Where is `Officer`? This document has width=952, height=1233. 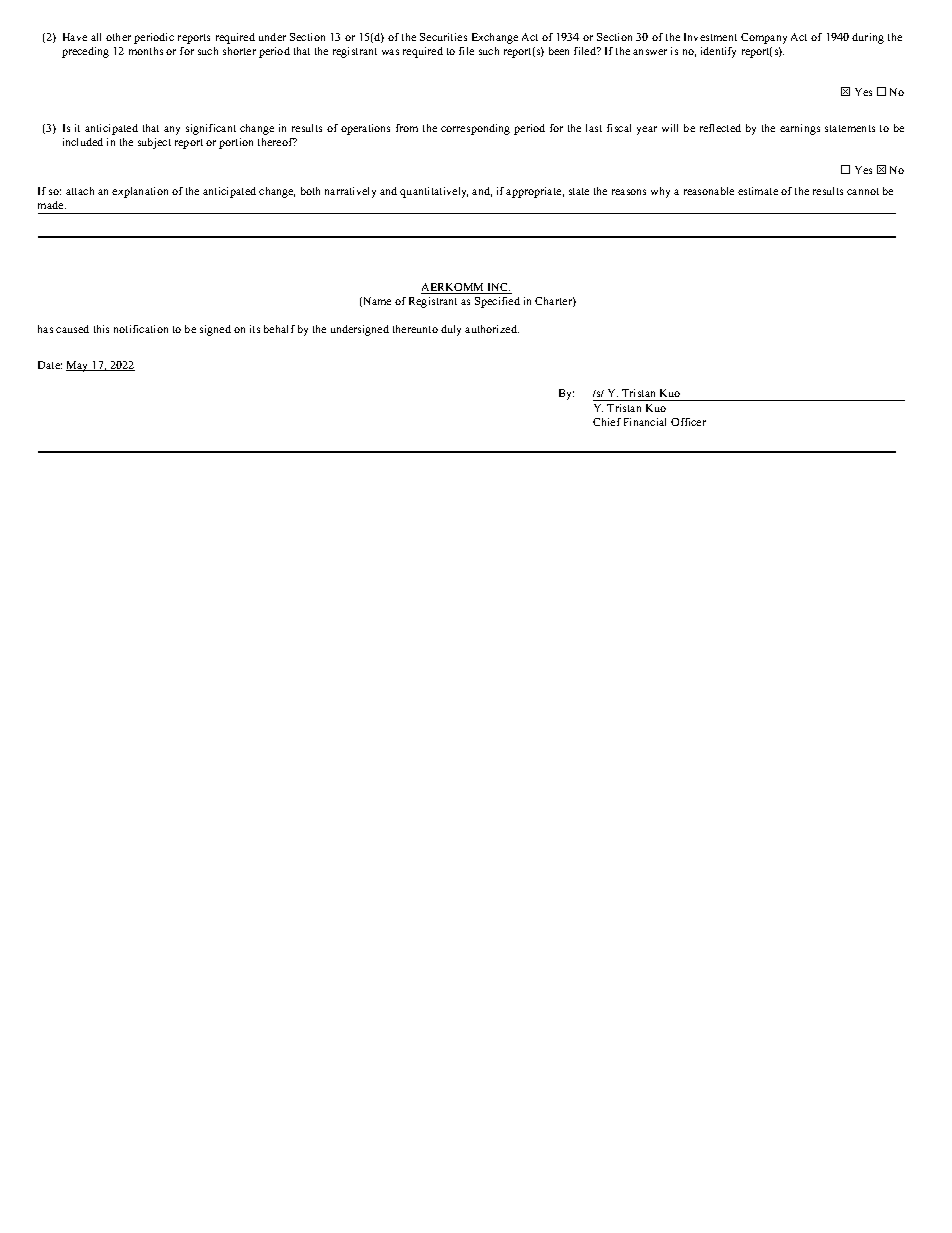
Officer is located at coordinates (688, 422).
